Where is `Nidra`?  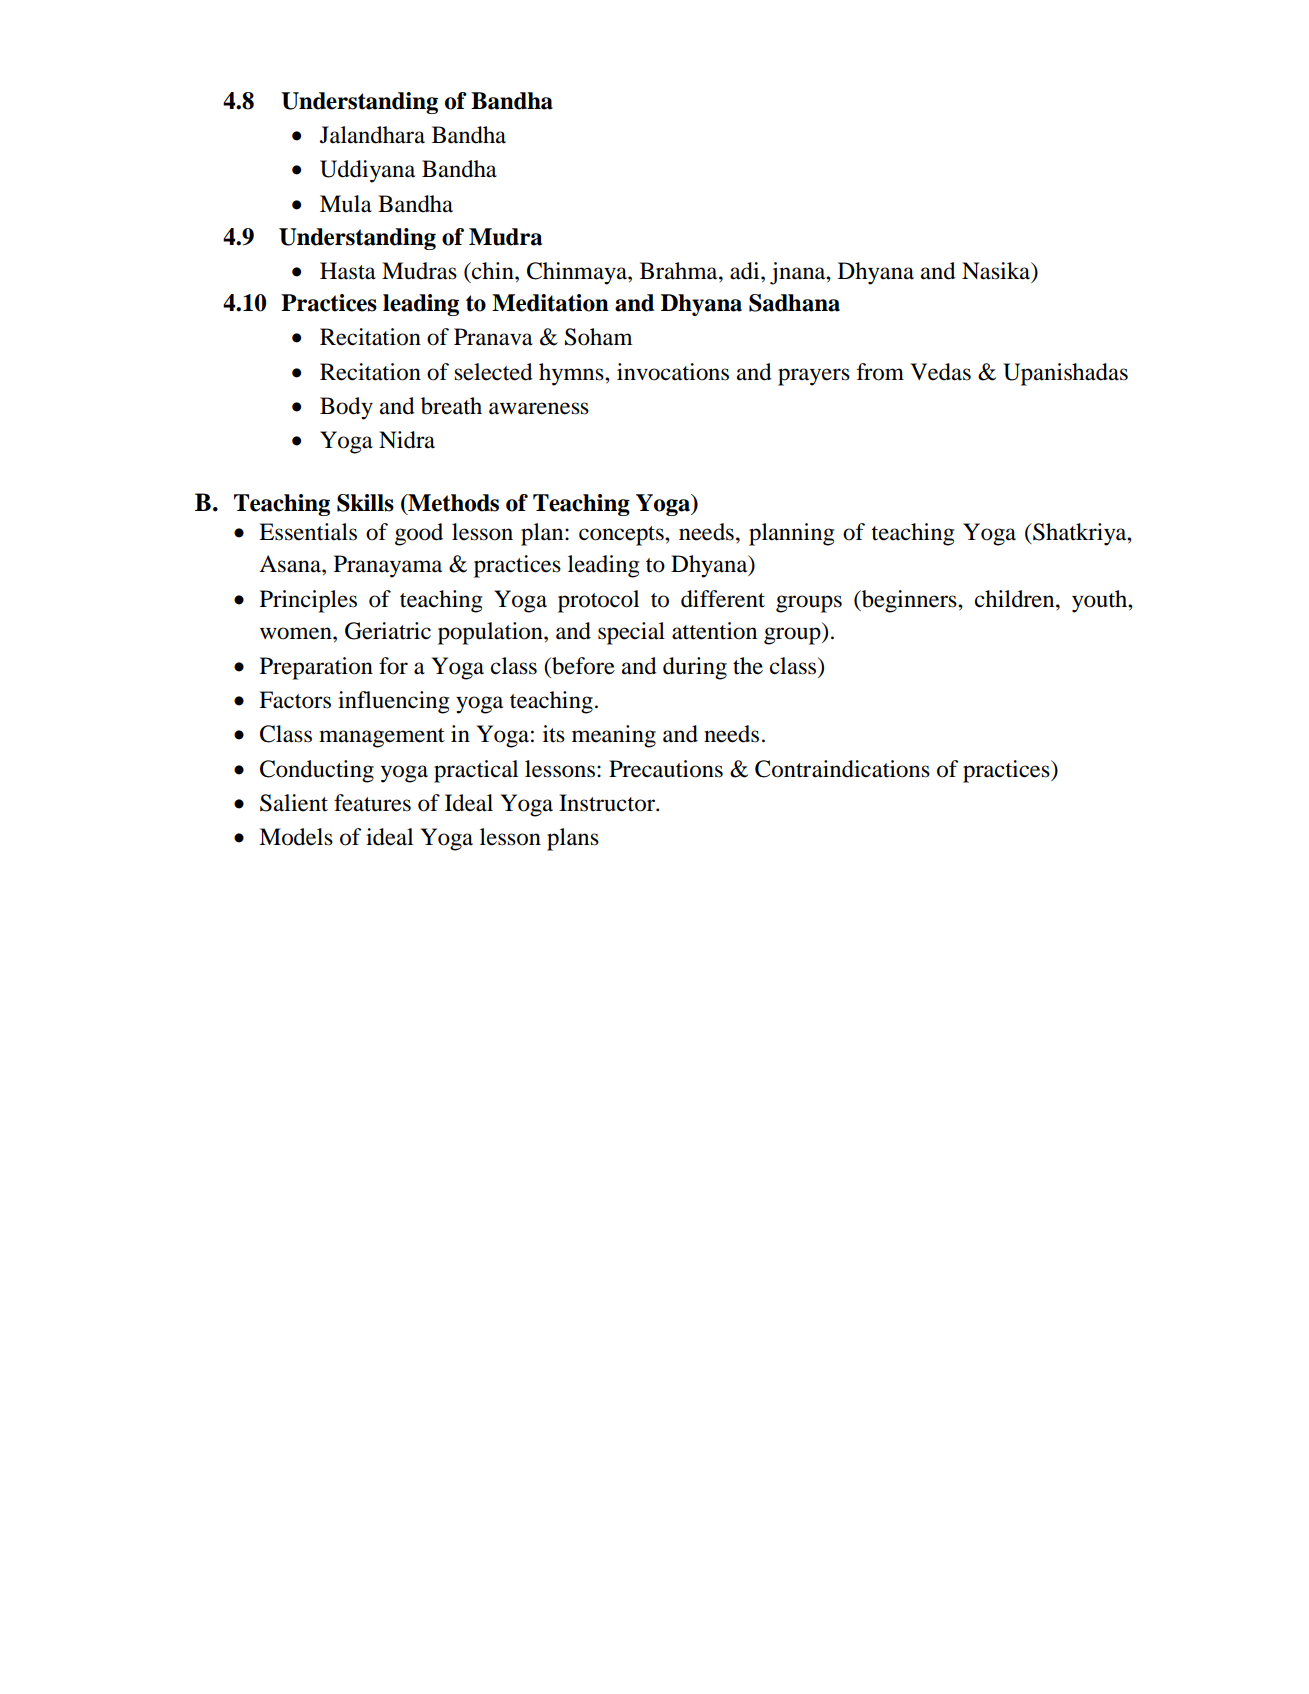
Nidra is located at coordinates (407, 440).
